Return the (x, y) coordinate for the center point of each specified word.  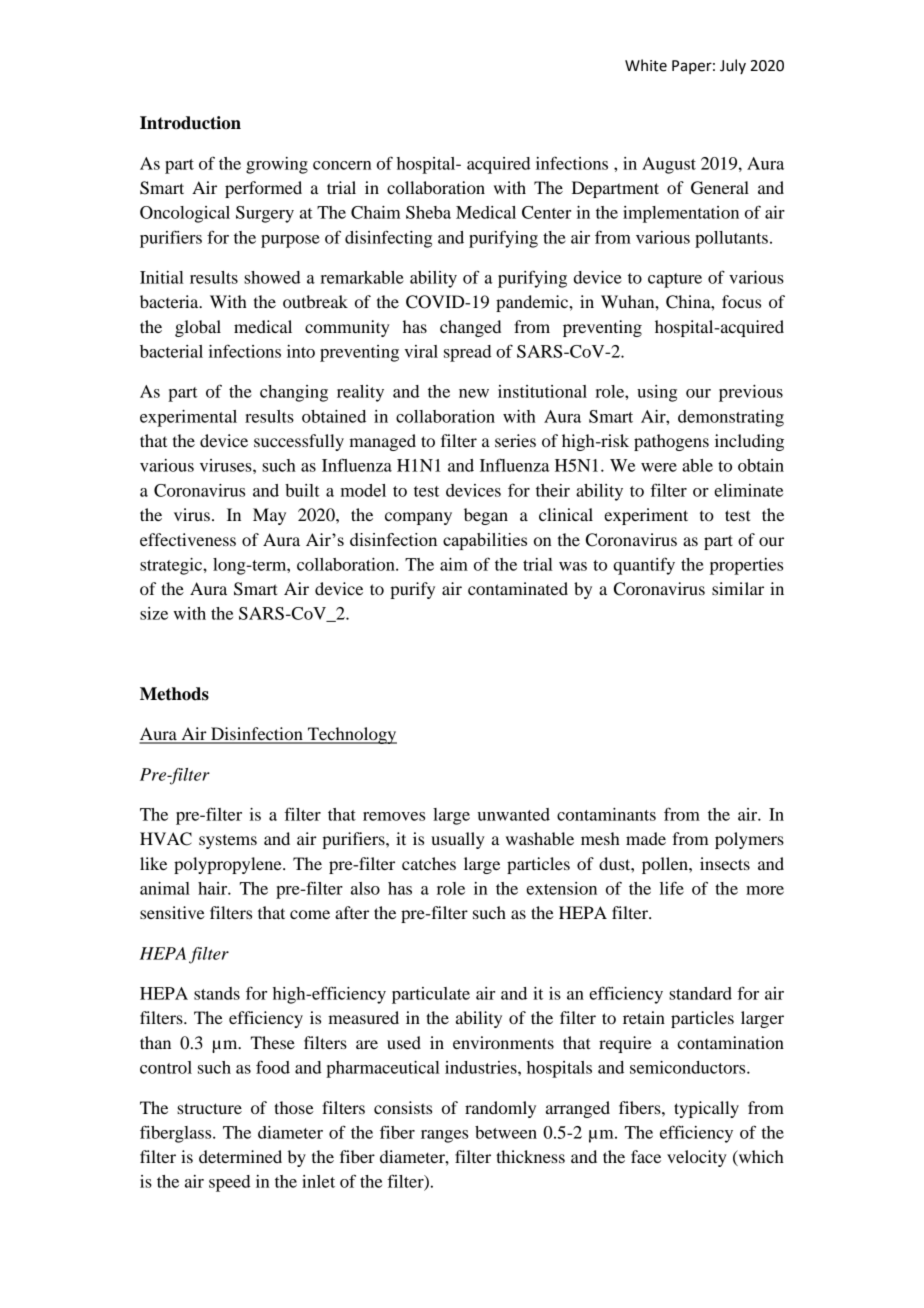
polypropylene (229, 865)
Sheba (428, 212)
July (733, 66)
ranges (444, 1136)
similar (738, 588)
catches (429, 863)
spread (467, 353)
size (154, 613)
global (198, 328)
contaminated (518, 588)
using (657, 393)
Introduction (190, 123)
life (672, 888)
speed (229, 1183)
